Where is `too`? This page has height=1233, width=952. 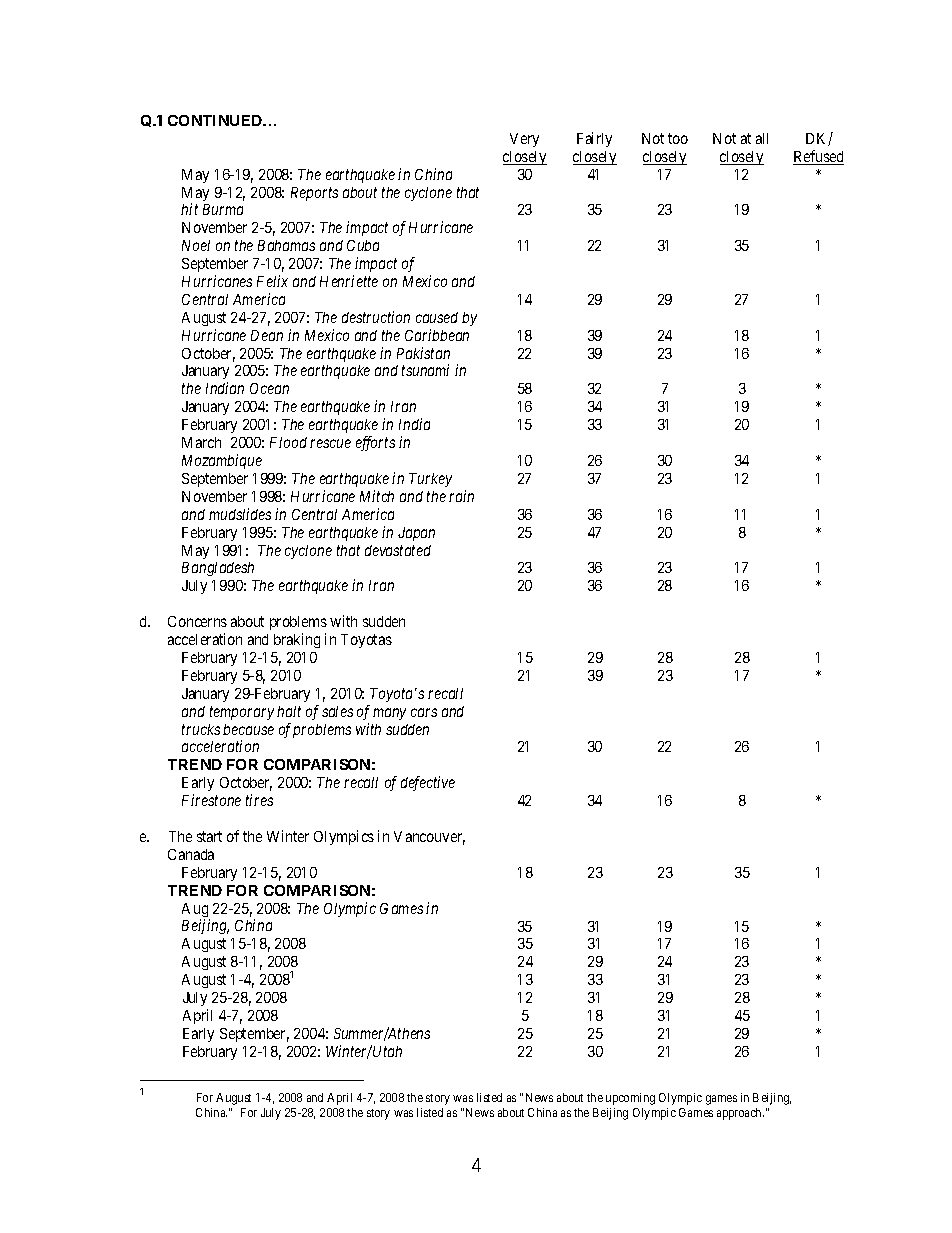
too is located at coordinates (678, 138).
